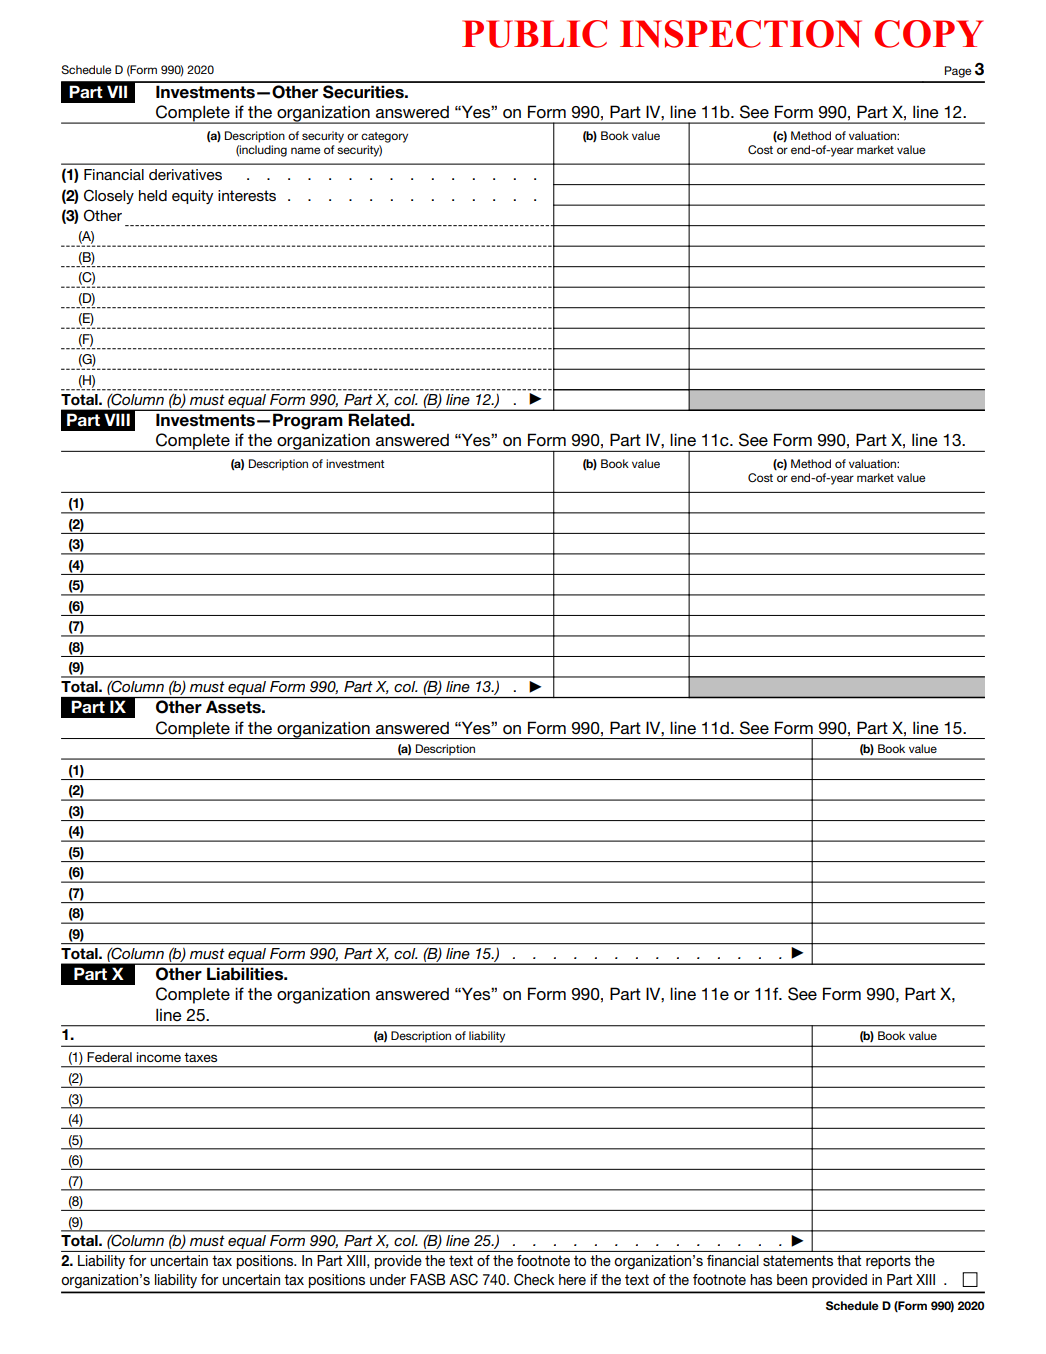  What do you see at coordinates (200, 1057) in the image?
I see `taxes` at bounding box center [200, 1057].
